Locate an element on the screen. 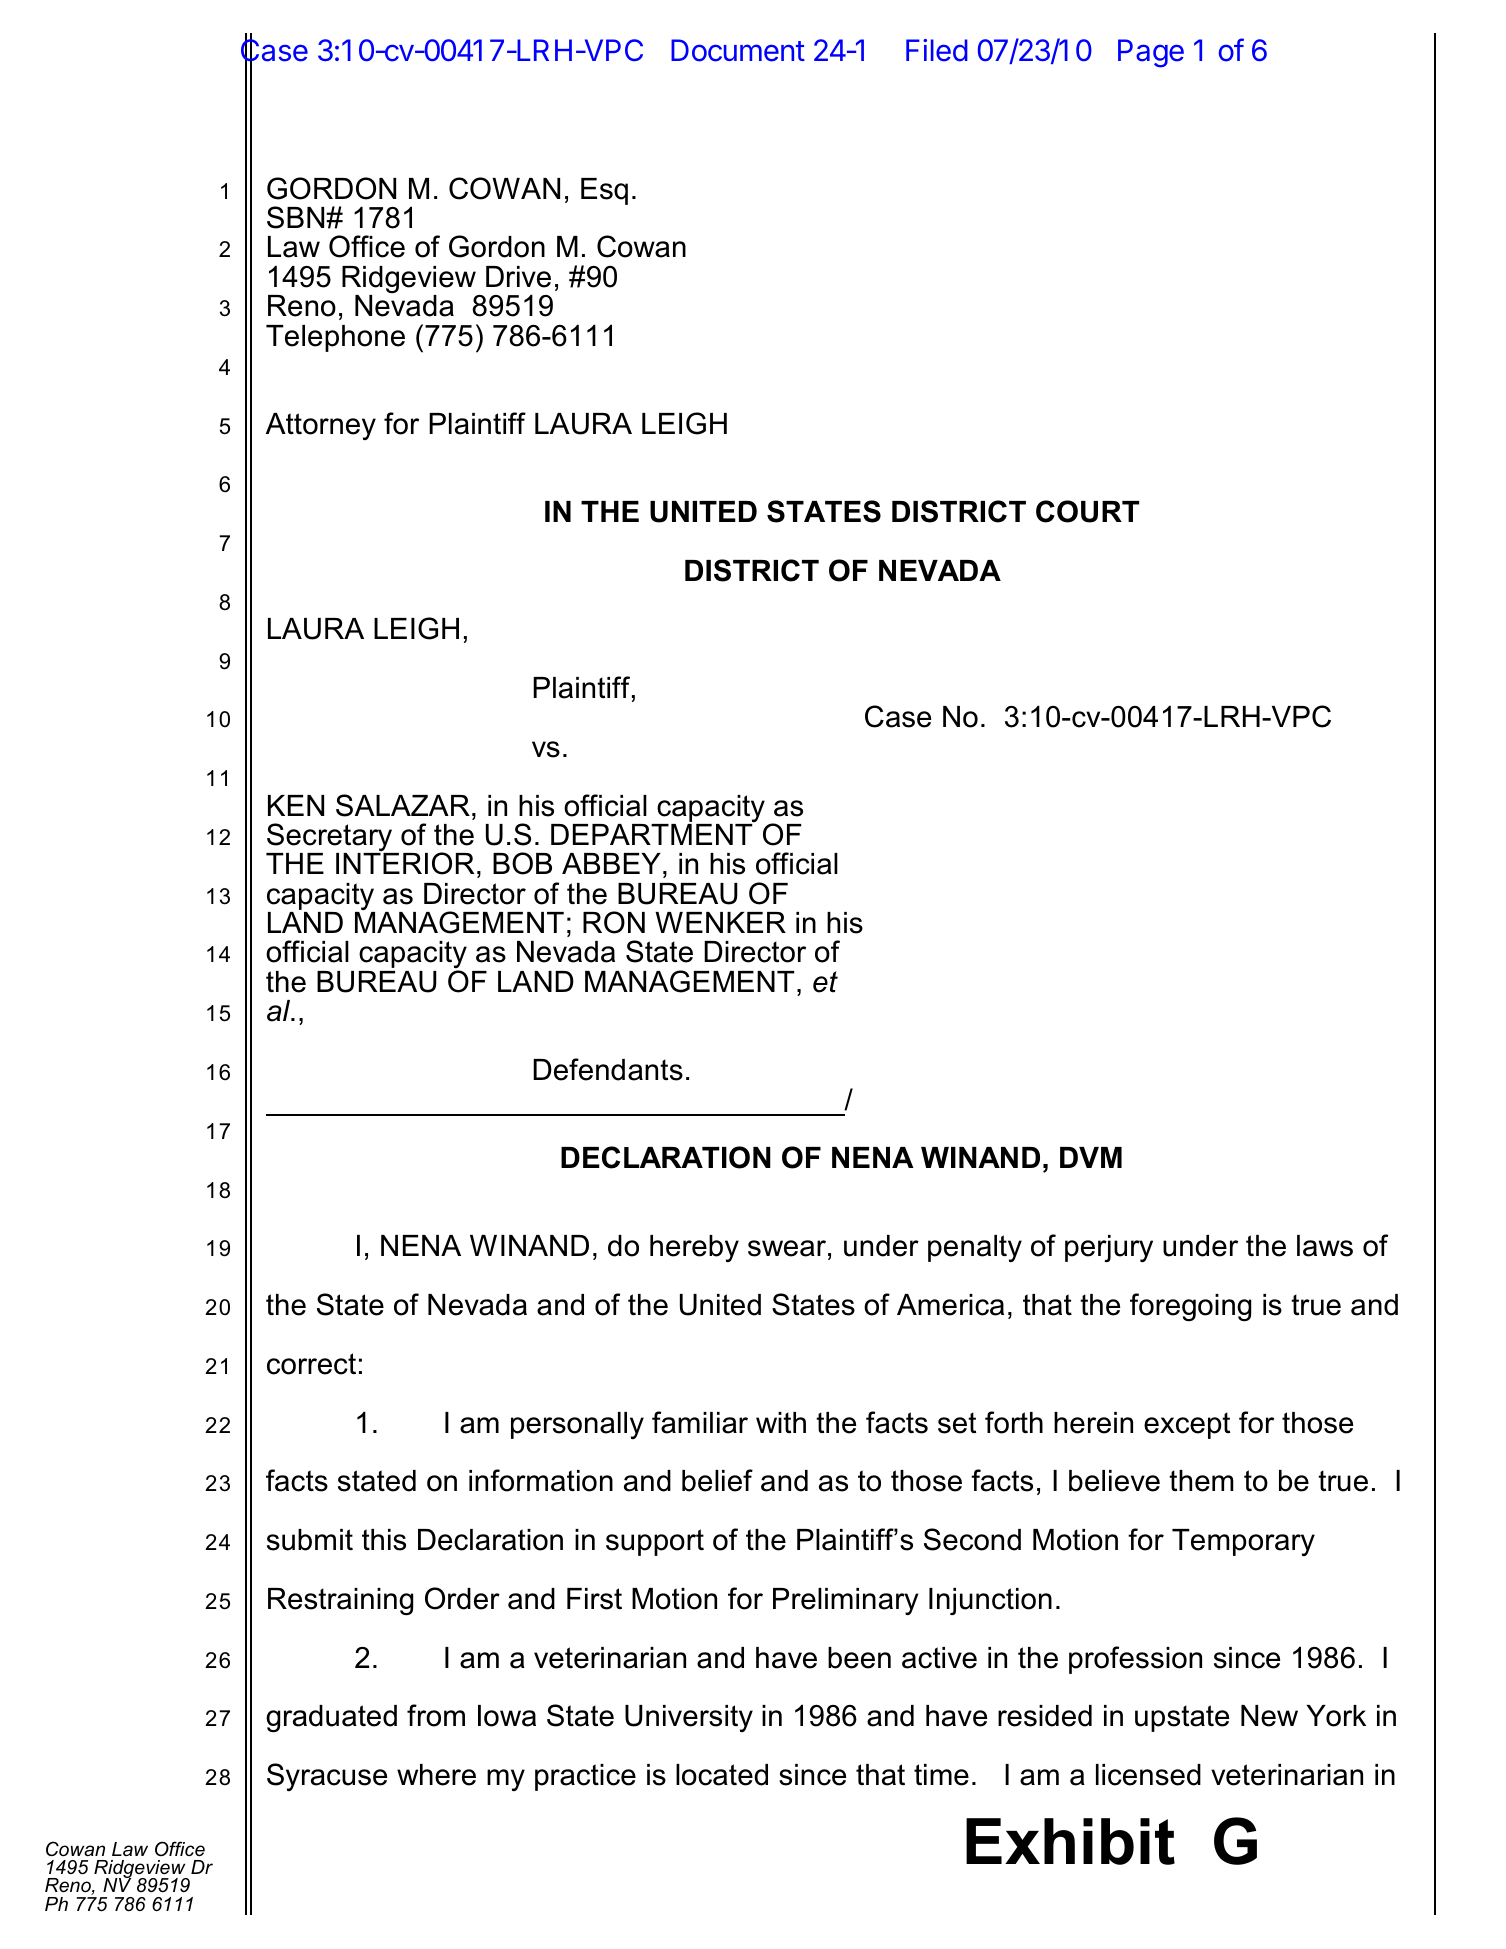 This screenshot has height=1949, width=1506. COURT is located at coordinates (1087, 511).
